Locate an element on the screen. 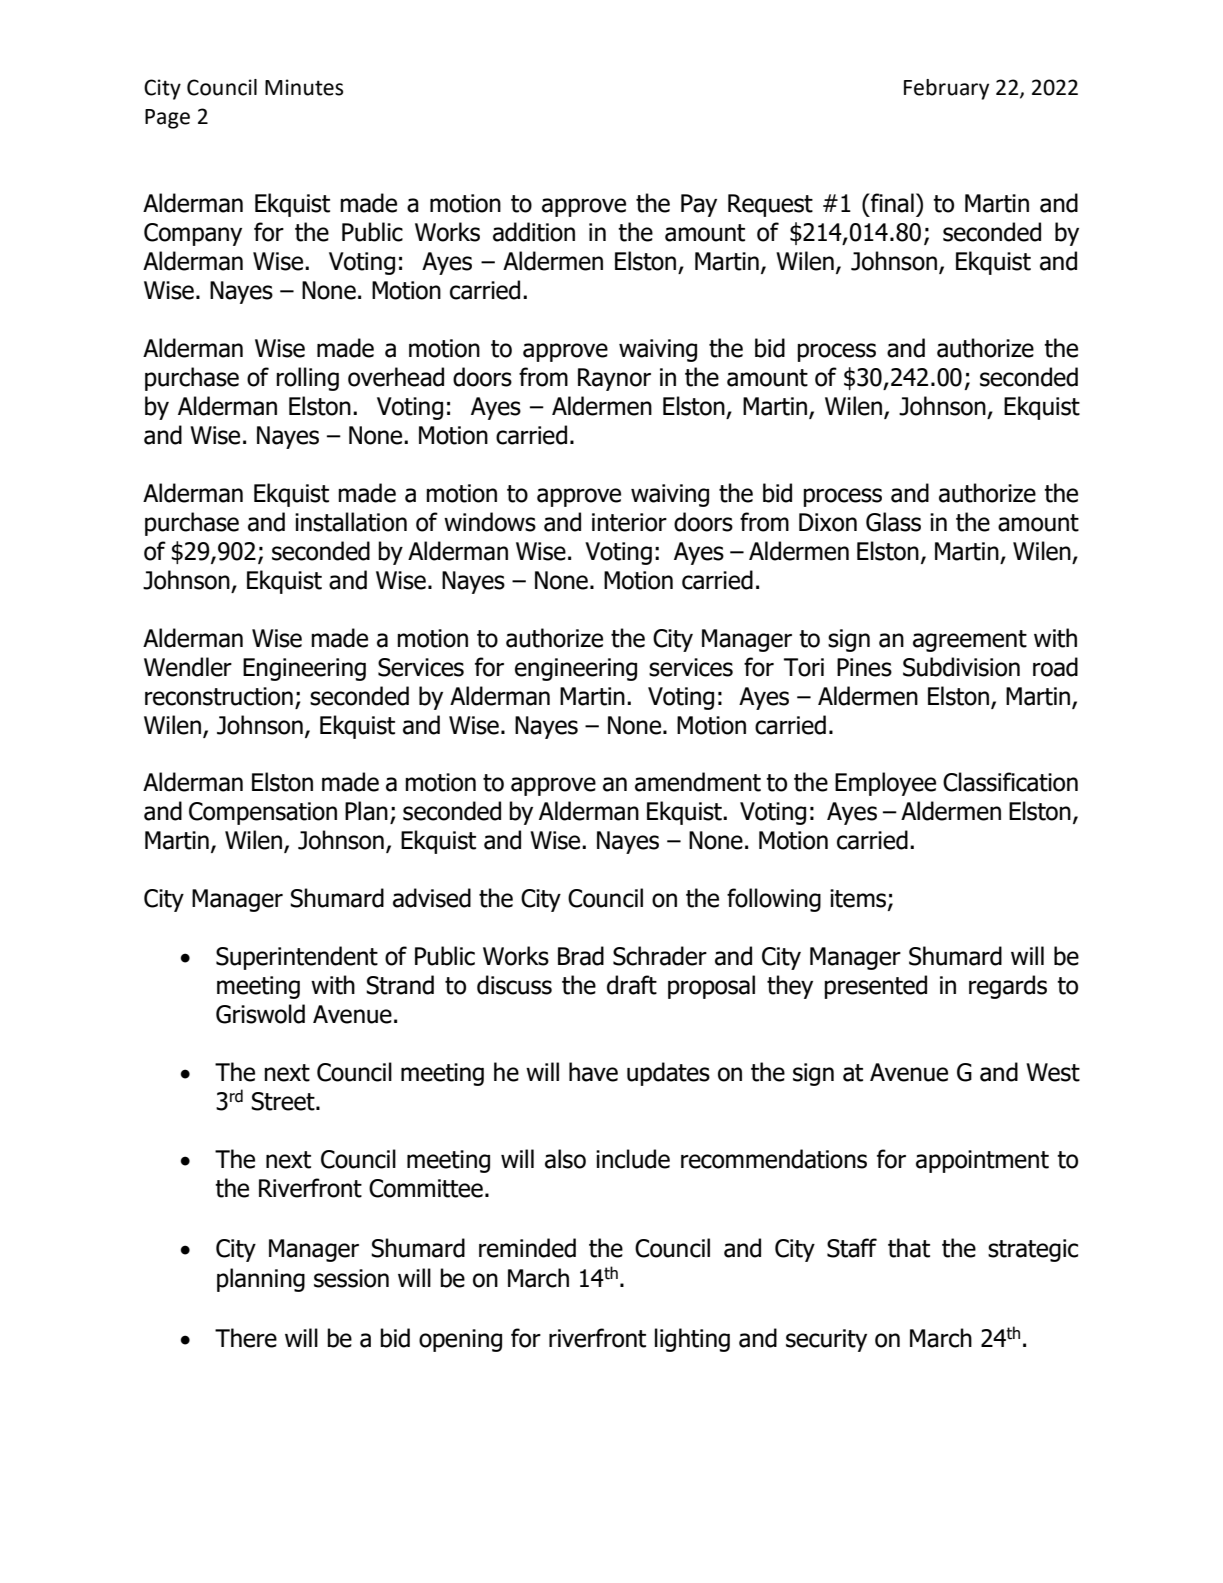  amendment is located at coordinates (698, 782).
